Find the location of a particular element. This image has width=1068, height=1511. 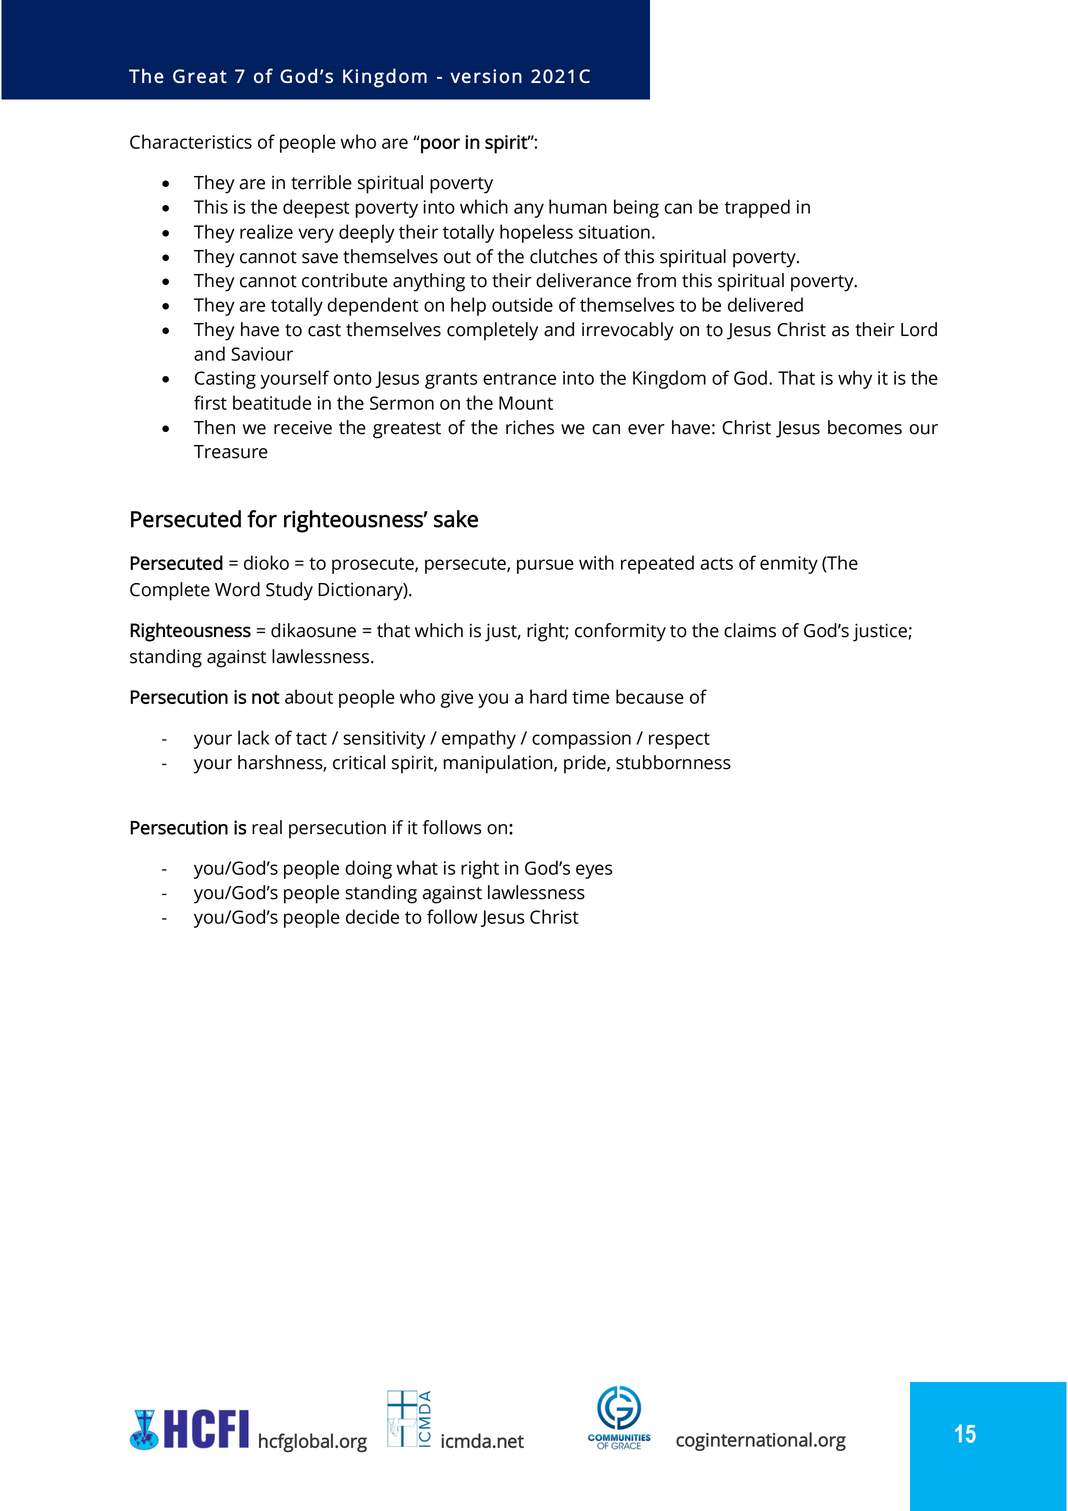

about is located at coordinates (309, 696).
